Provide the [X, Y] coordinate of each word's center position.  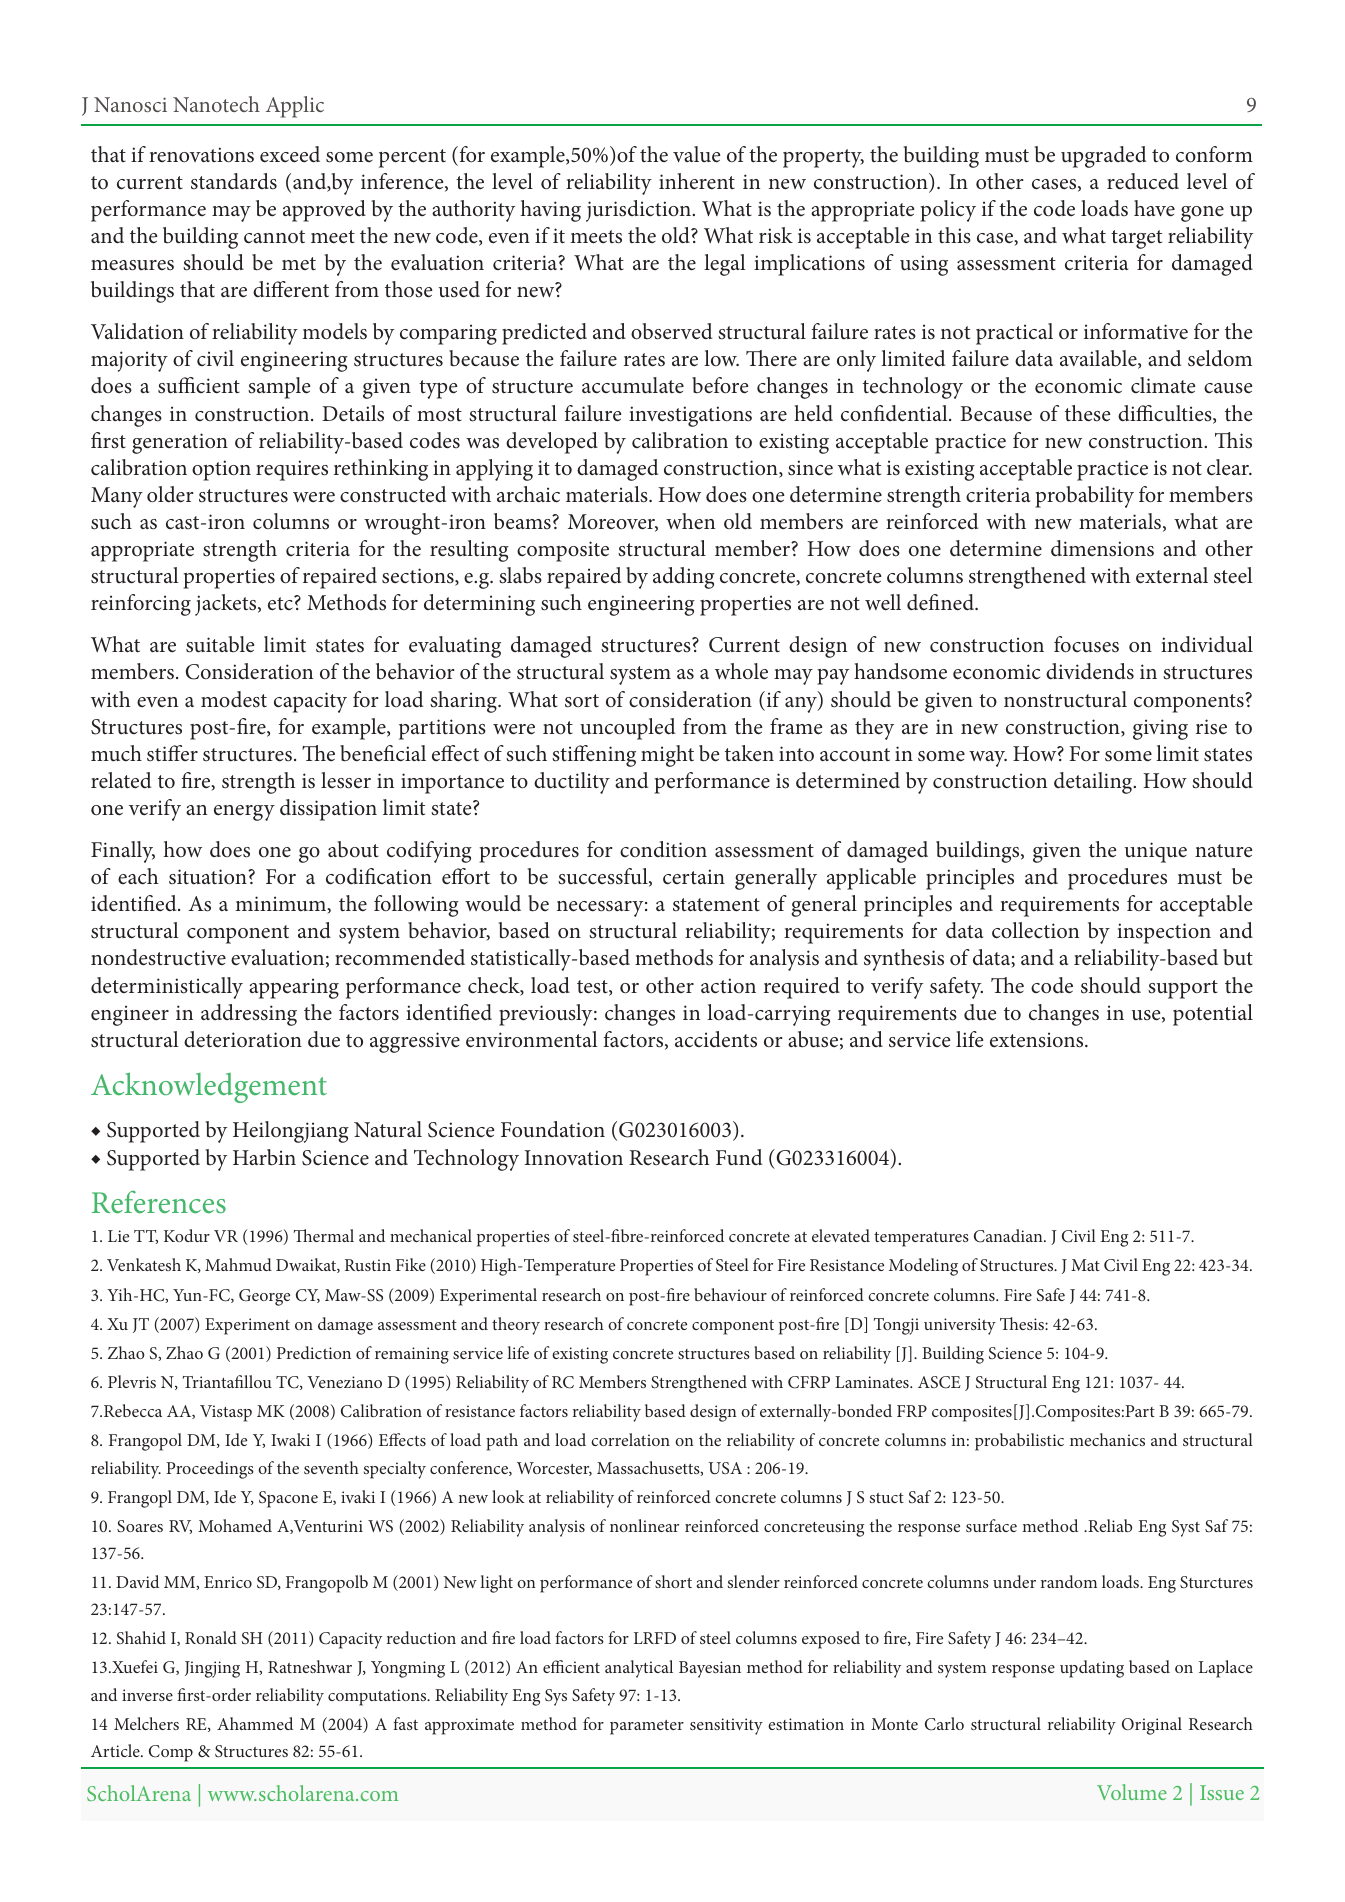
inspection [1164, 933]
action [728, 986]
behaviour [730, 1294]
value [696, 154]
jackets [227, 605]
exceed [290, 154]
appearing [294, 988]
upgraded [1103, 157]
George [264, 1297]
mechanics [1107, 1439]
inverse [147, 1695]
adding [684, 578]
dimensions [1102, 548]
